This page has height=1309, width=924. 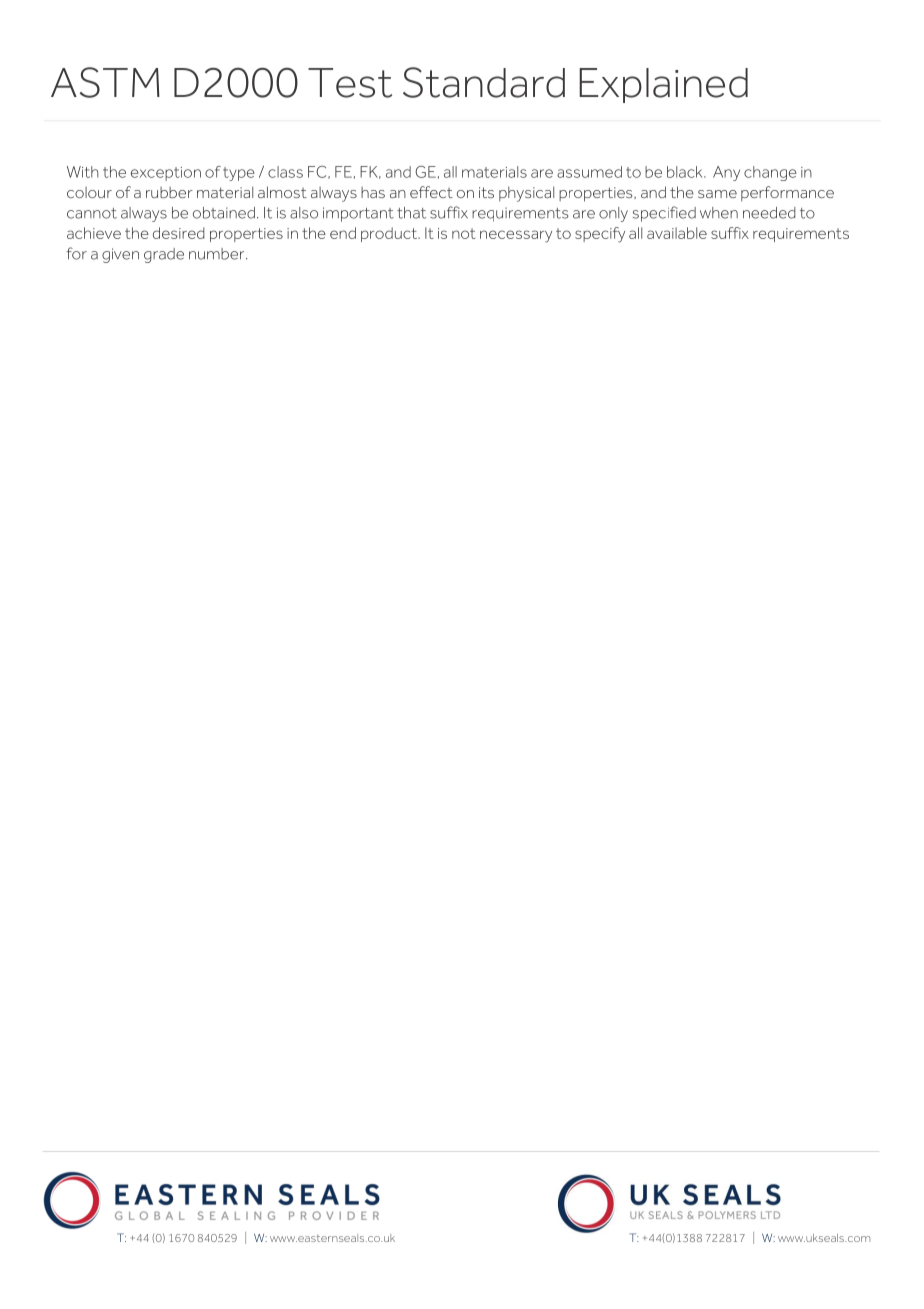 I want to click on Standard, so click(x=484, y=82).
